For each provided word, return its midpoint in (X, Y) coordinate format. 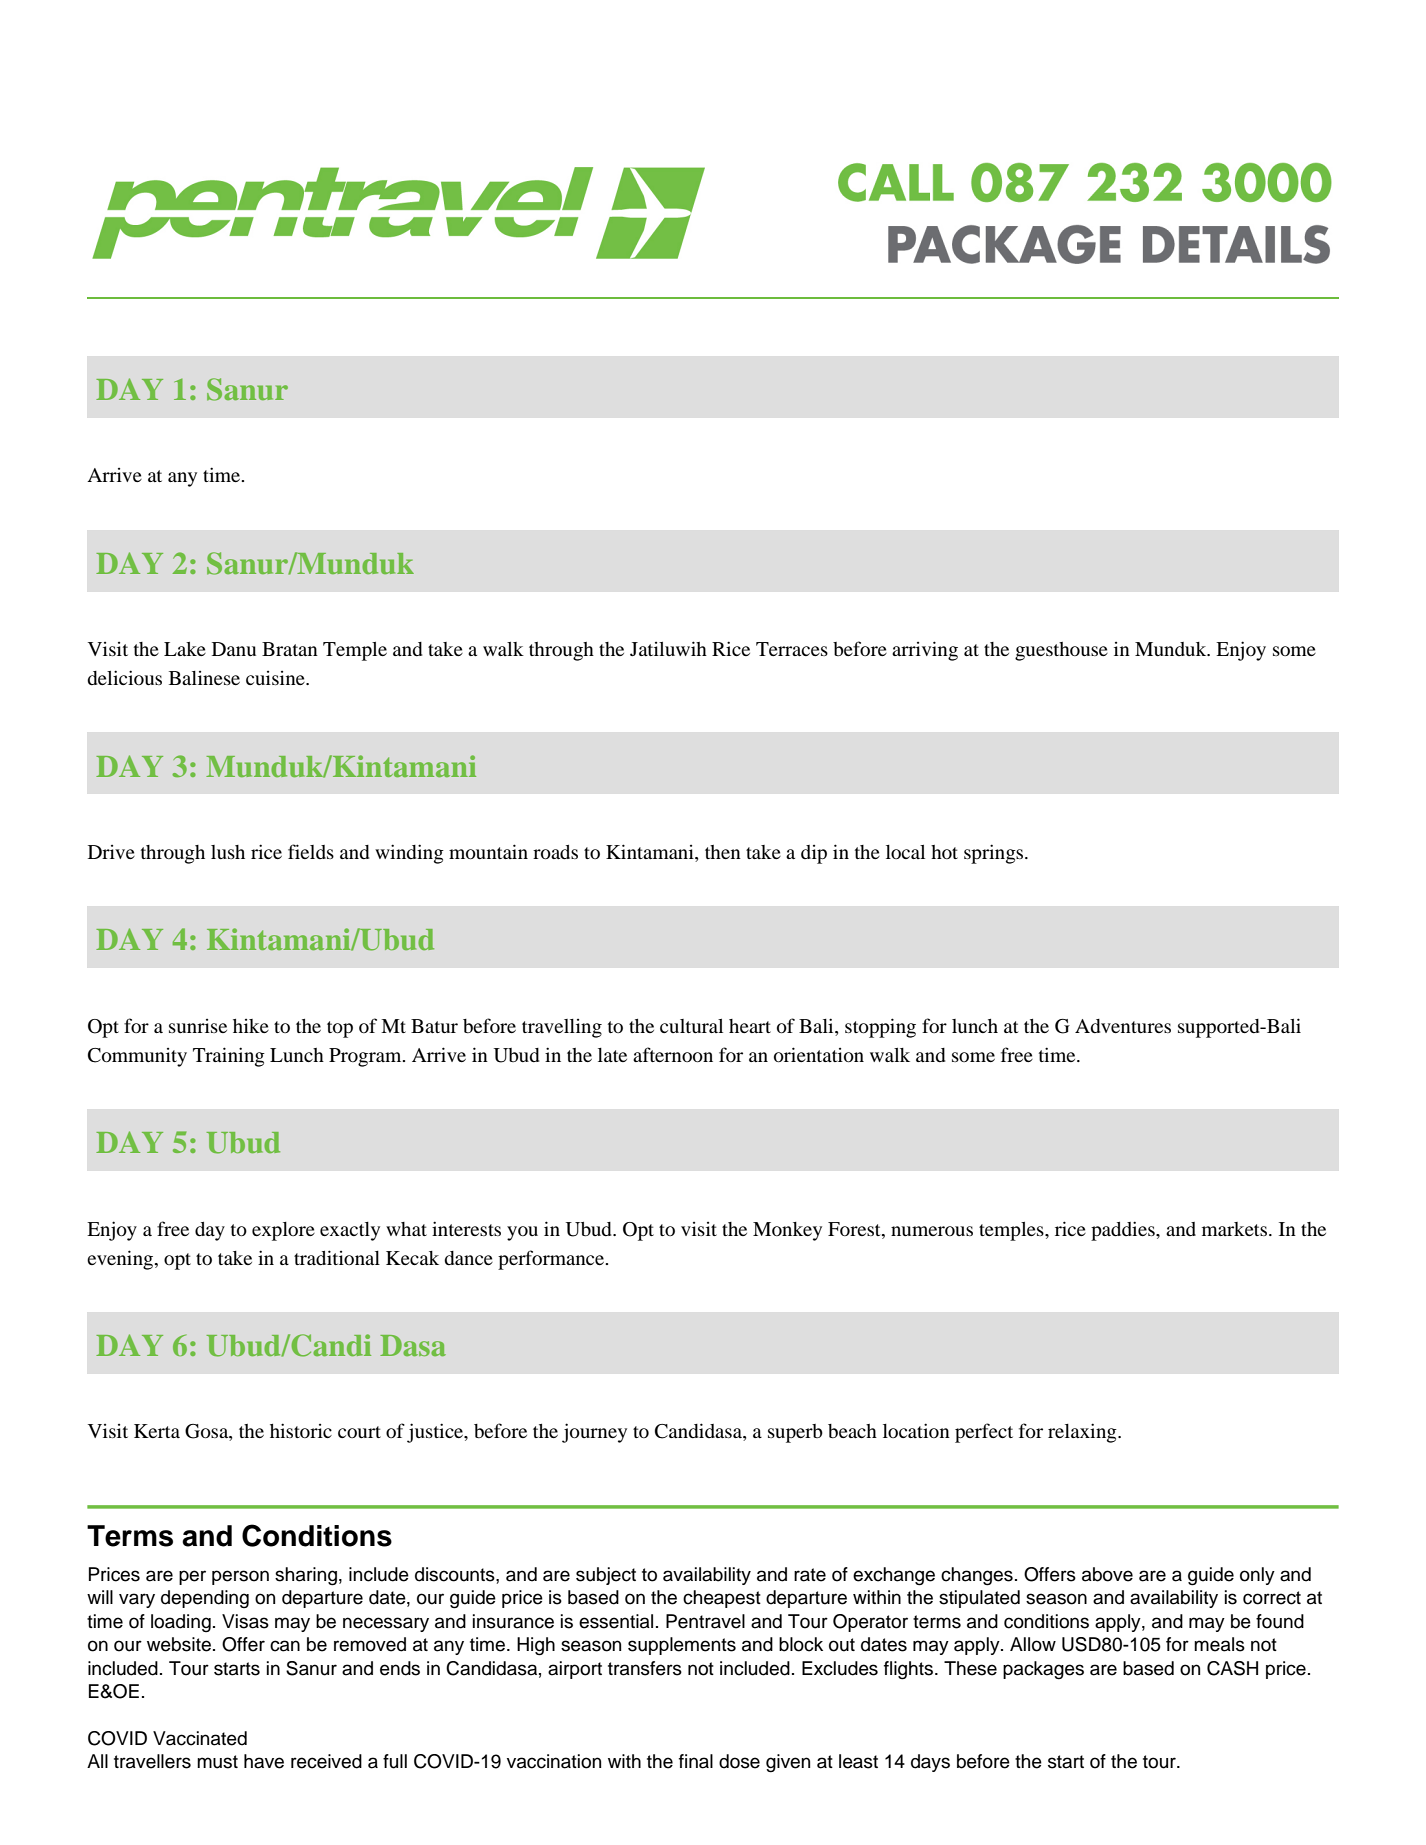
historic (301, 1430)
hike (251, 1026)
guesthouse (1061, 651)
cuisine (276, 678)
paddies (1124, 1231)
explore (283, 1231)
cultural (691, 1026)
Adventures (1123, 1026)
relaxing (1083, 1433)
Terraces (792, 649)
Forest (855, 1229)
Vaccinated (200, 1738)
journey (594, 1433)
